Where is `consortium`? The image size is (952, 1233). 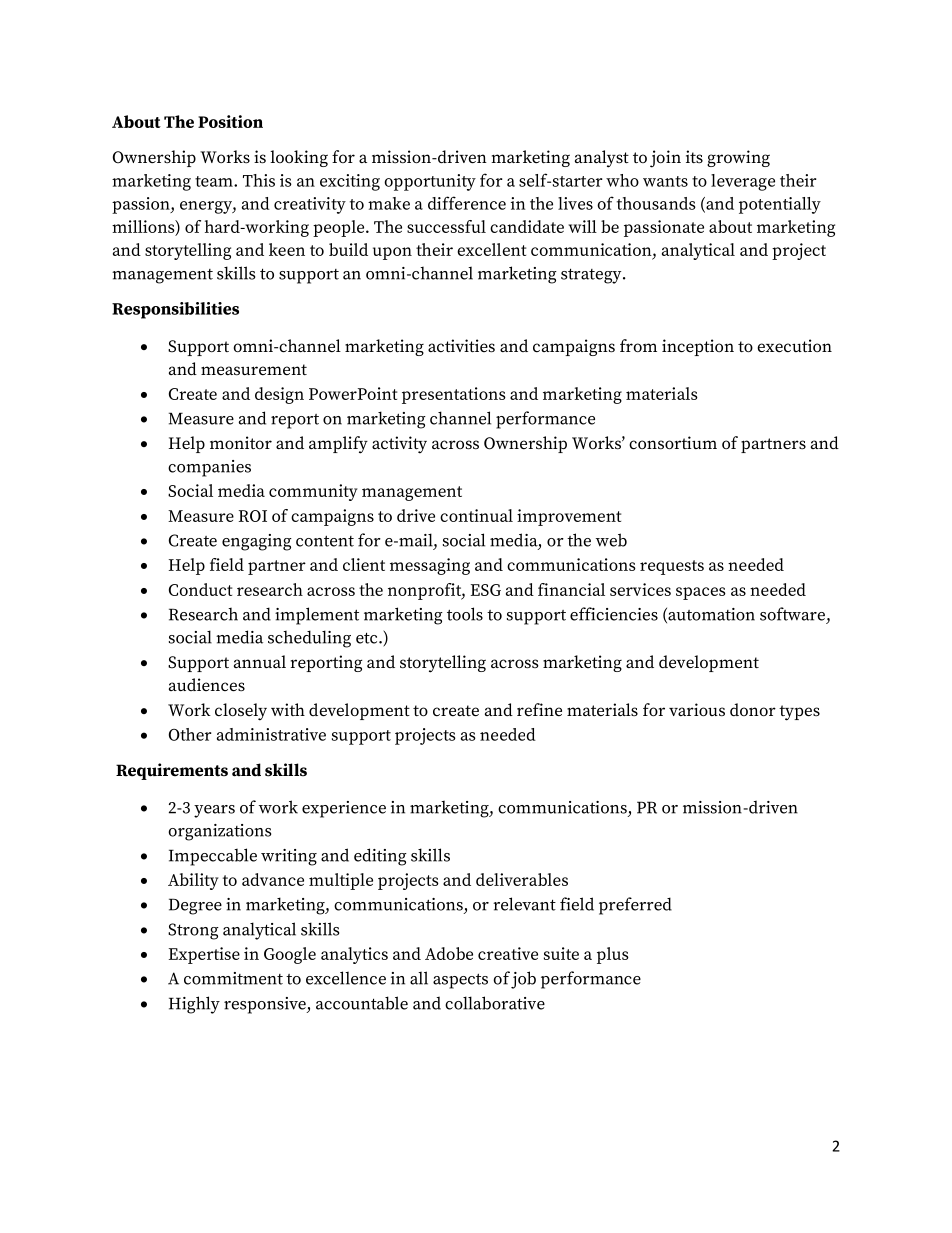
consortium is located at coordinates (673, 443).
